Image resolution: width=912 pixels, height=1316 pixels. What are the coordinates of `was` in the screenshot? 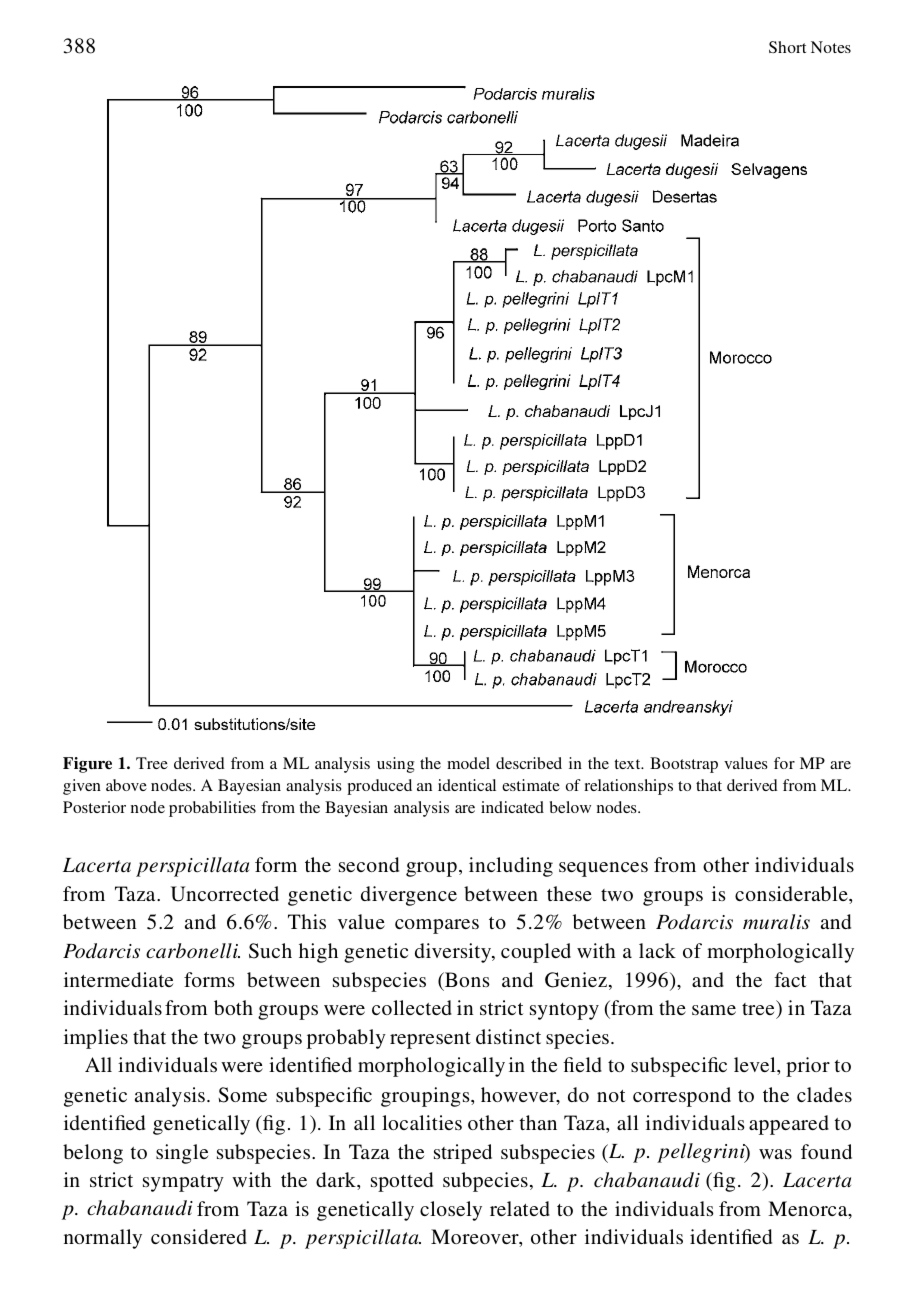 It's located at (775, 1154).
